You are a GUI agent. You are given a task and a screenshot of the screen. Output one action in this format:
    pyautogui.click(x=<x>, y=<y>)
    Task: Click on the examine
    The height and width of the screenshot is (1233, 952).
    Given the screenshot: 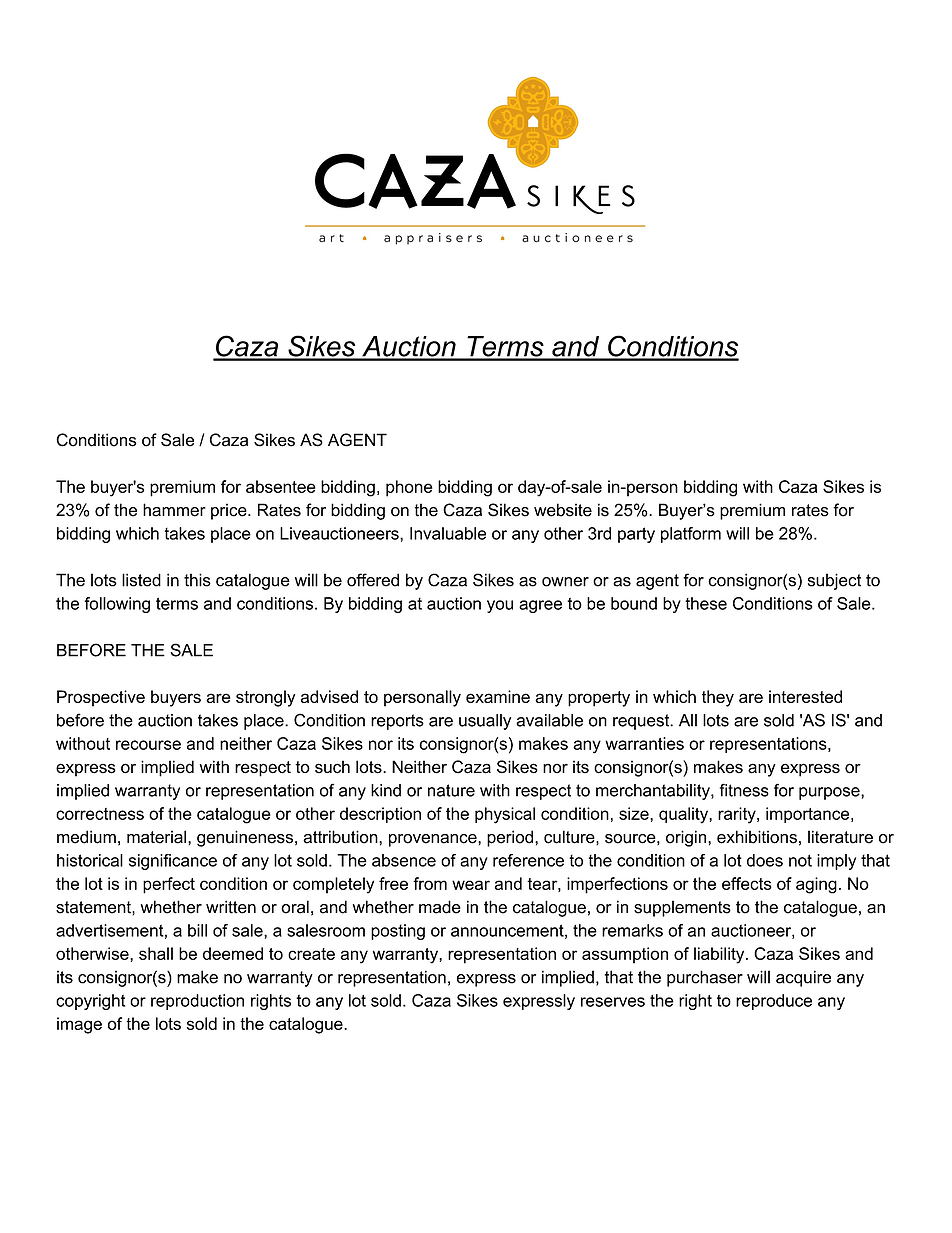 What is the action you would take?
    pyautogui.click(x=498, y=696)
